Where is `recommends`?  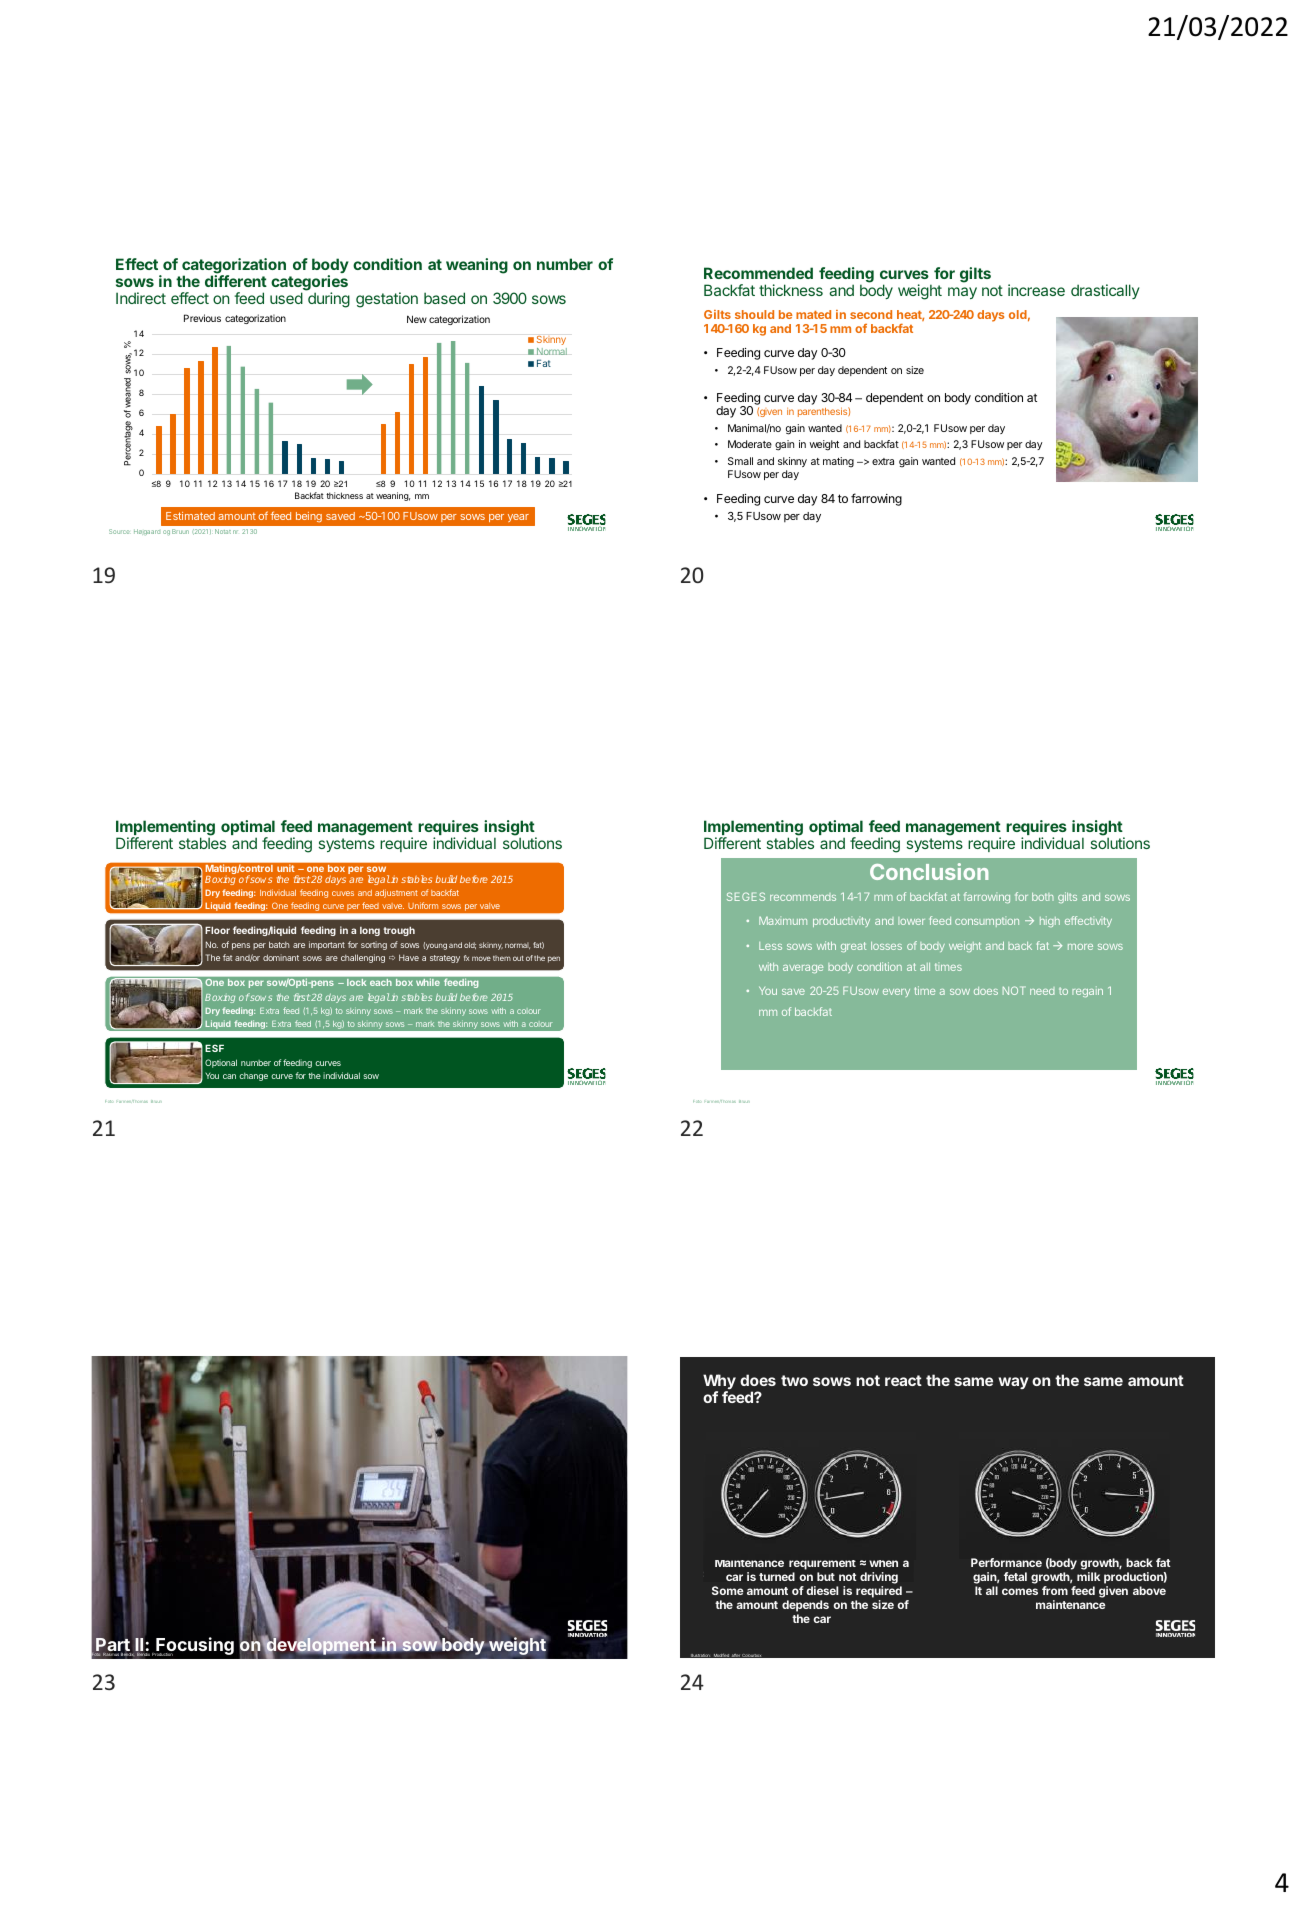
recommends is located at coordinates (803, 897).
